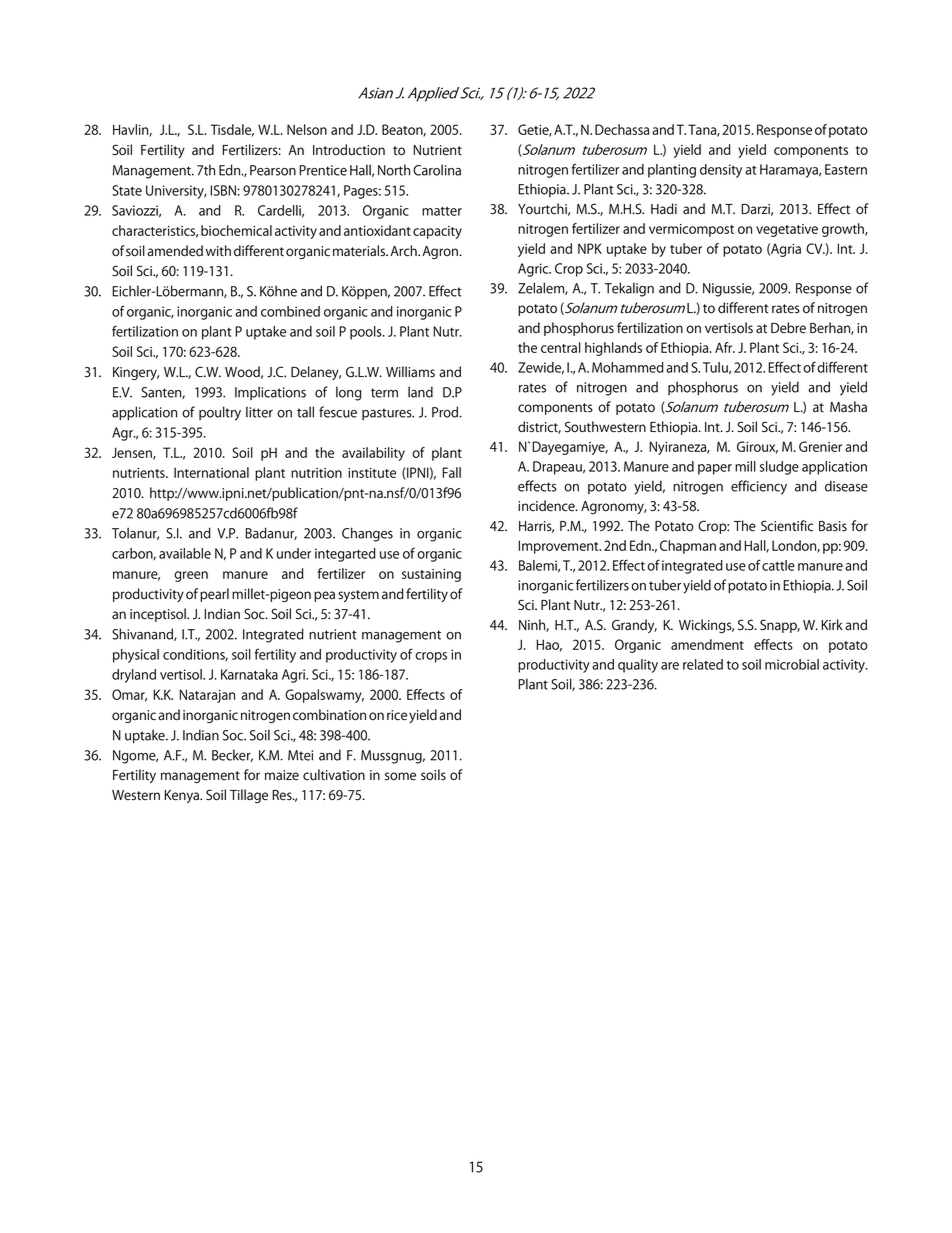 This document has height=1233, width=952. What do you see at coordinates (273, 170) in the document?
I see `Pearson` at bounding box center [273, 170].
